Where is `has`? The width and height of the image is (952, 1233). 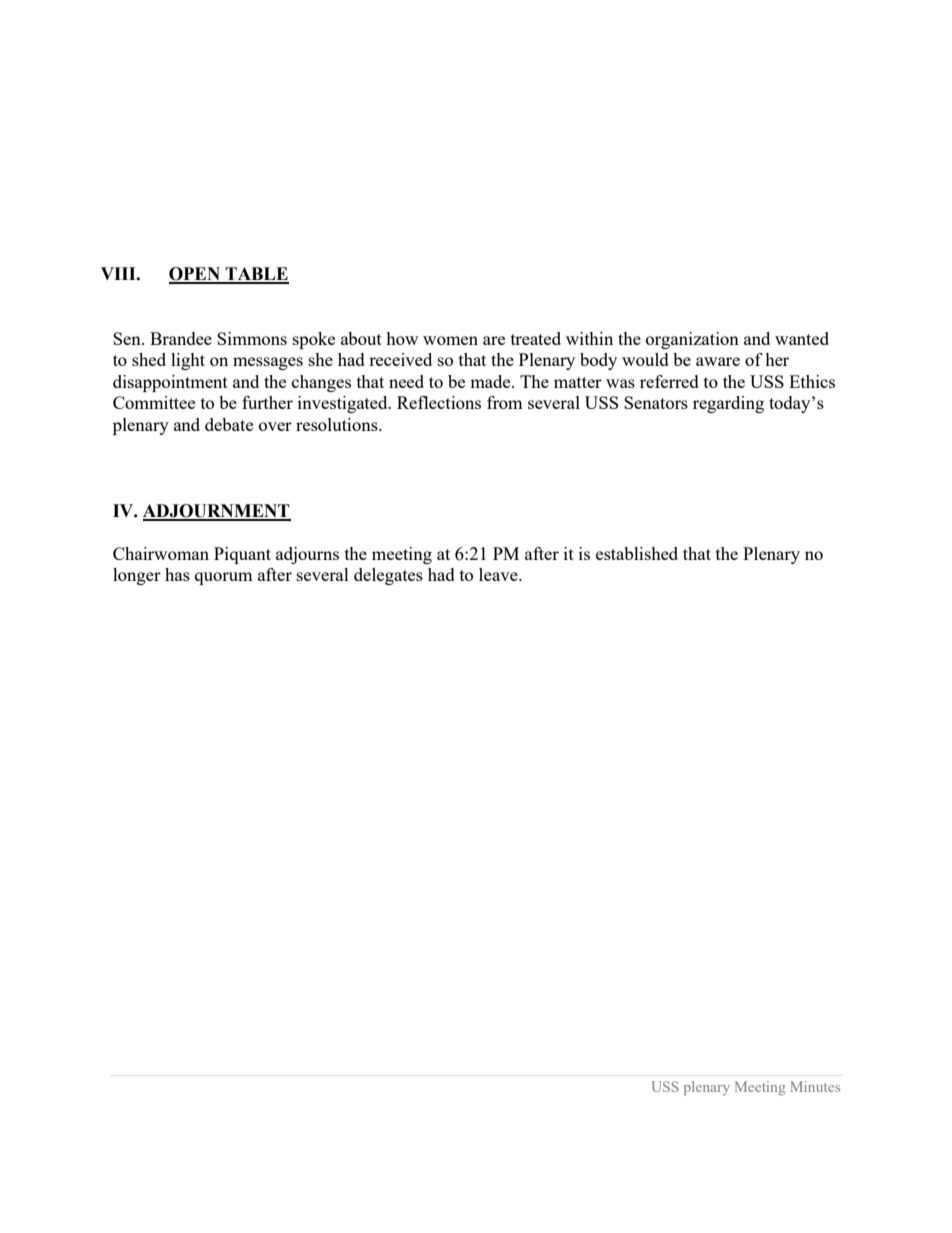 has is located at coordinates (177, 574).
